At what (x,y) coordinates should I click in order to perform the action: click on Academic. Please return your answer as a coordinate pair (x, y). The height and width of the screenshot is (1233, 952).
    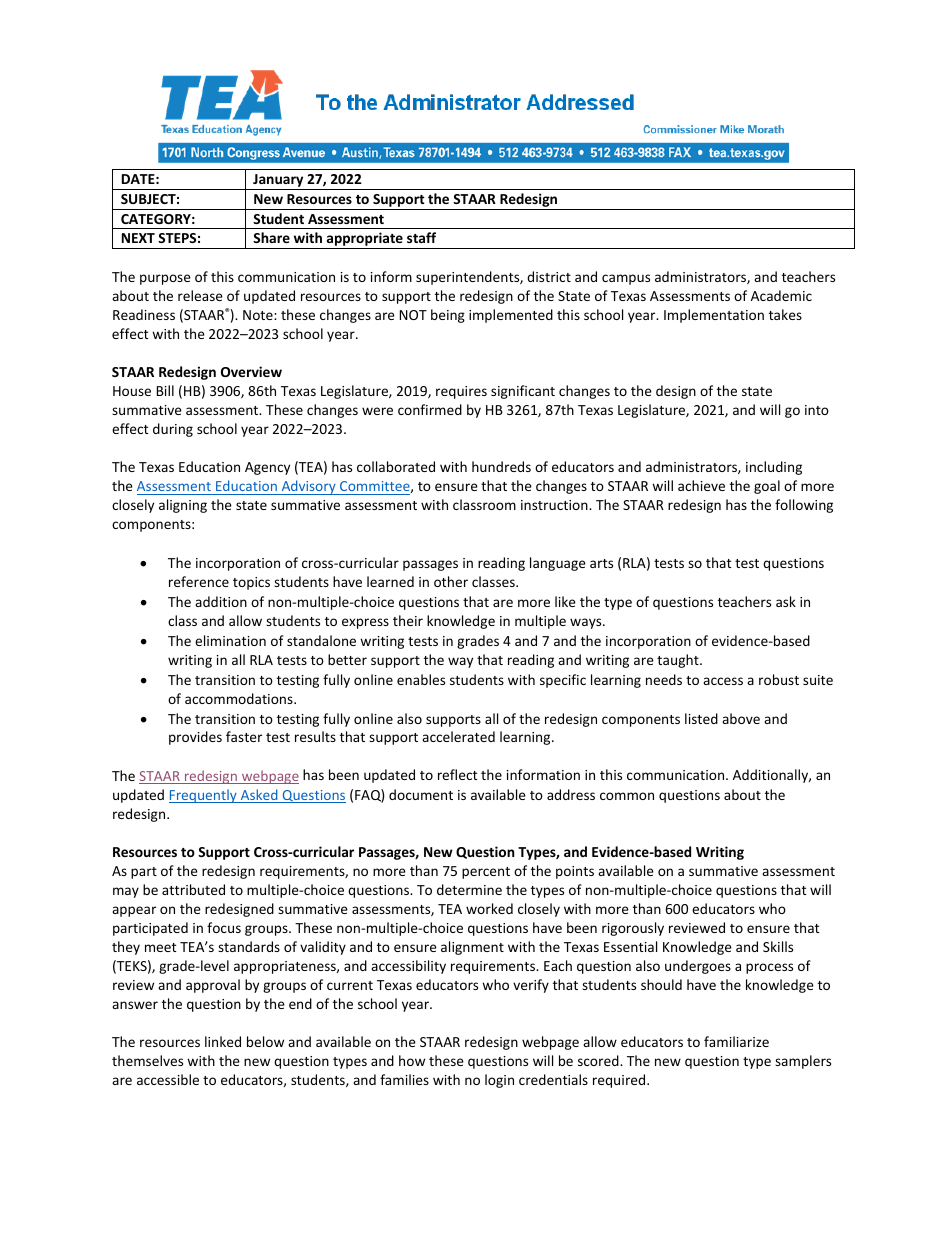
    Looking at the image, I should click on (781, 295).
